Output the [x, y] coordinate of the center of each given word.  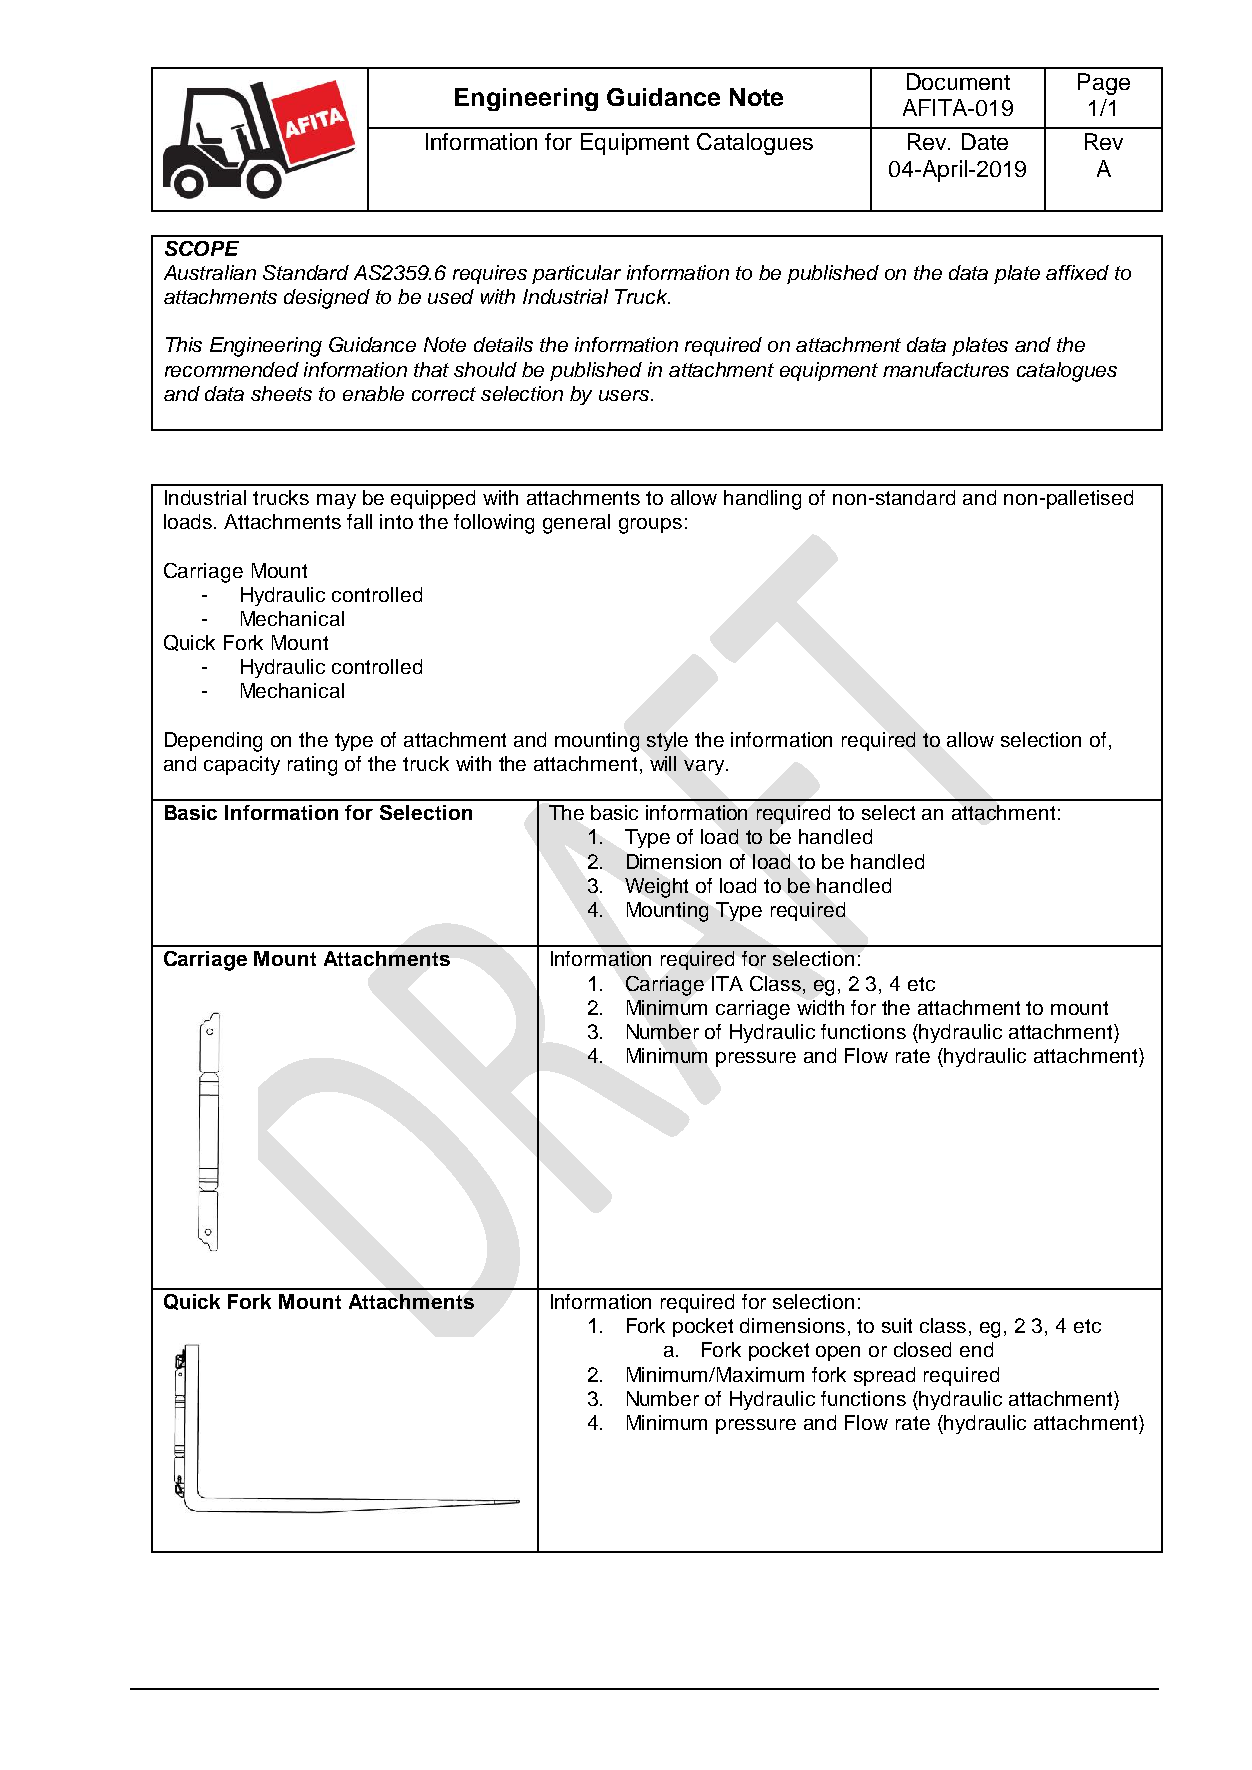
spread [884, 1376]
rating [312, 766]
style [667, 741]
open [838, 1353]
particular [576, 274]
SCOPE [202, 248]
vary [705, 767]
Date [985, 141]
